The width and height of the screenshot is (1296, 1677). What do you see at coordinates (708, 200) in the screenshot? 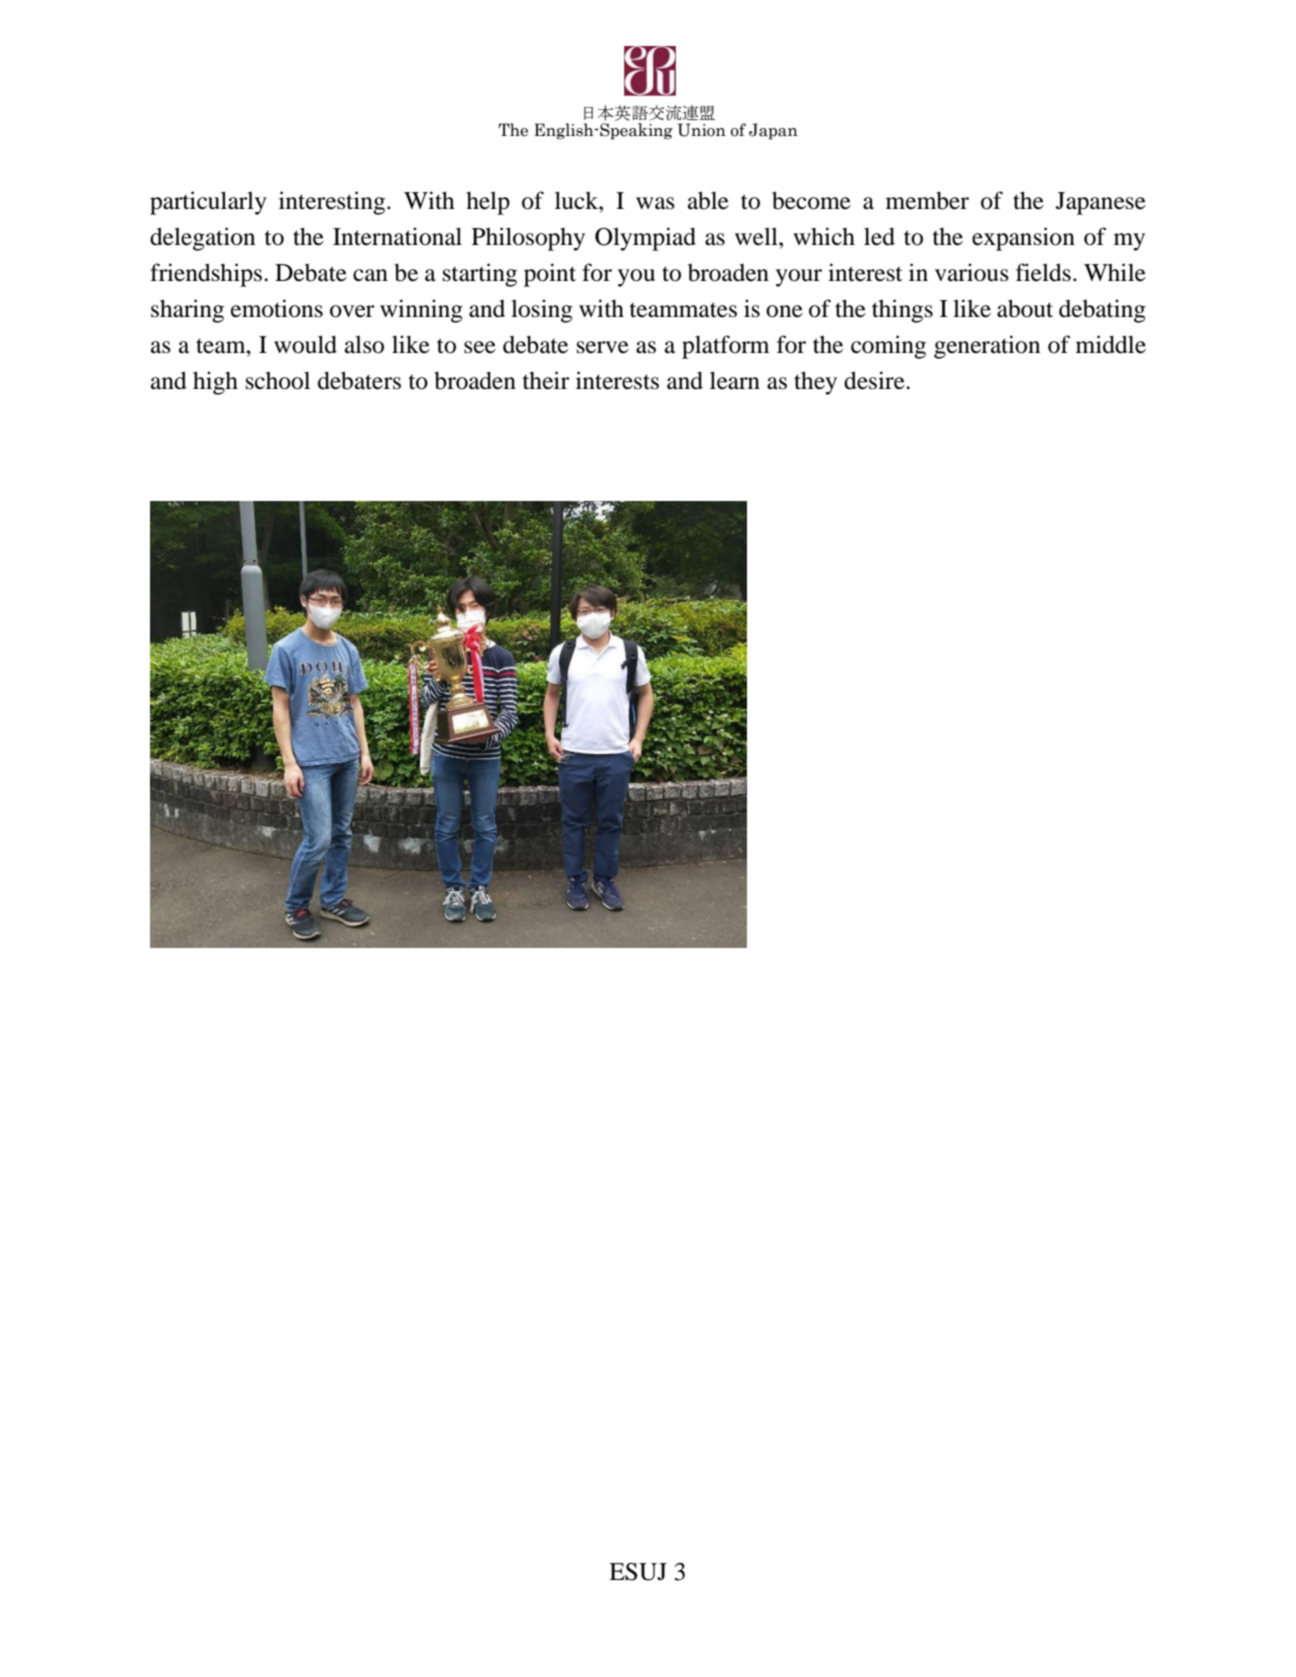
I see `able` at bounding box center [708, 200].
